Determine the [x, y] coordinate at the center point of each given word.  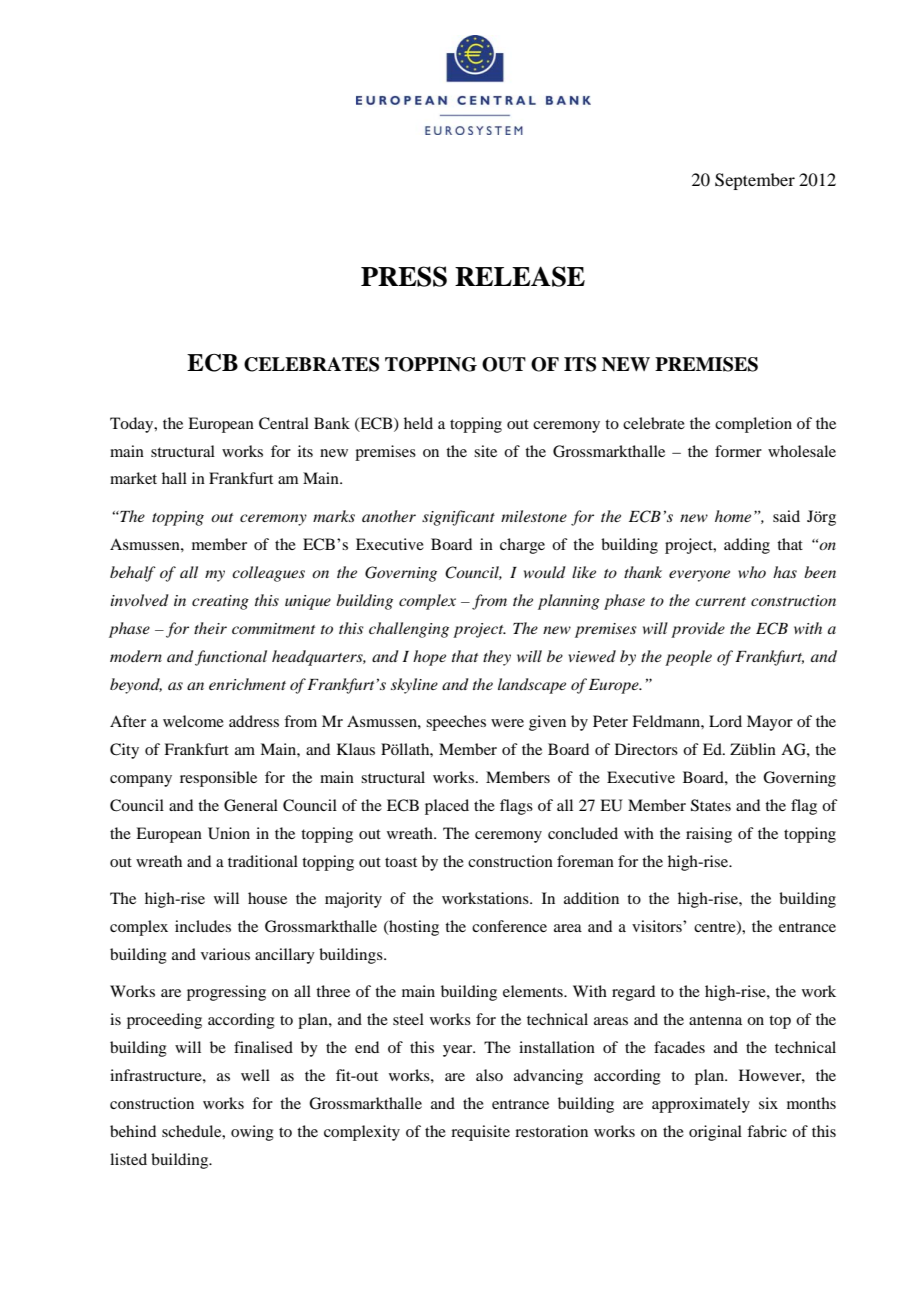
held [418, 423]
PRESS [404, 276]
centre [716, 927]
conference [509, 926]
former [738, 451]
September [755, 181]
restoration [551, 1131]
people [688, 658]
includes [203, 926]
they [497, 658]
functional [231, 658]
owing [252, 1133]
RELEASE [520, 276]
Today [133, 425]
